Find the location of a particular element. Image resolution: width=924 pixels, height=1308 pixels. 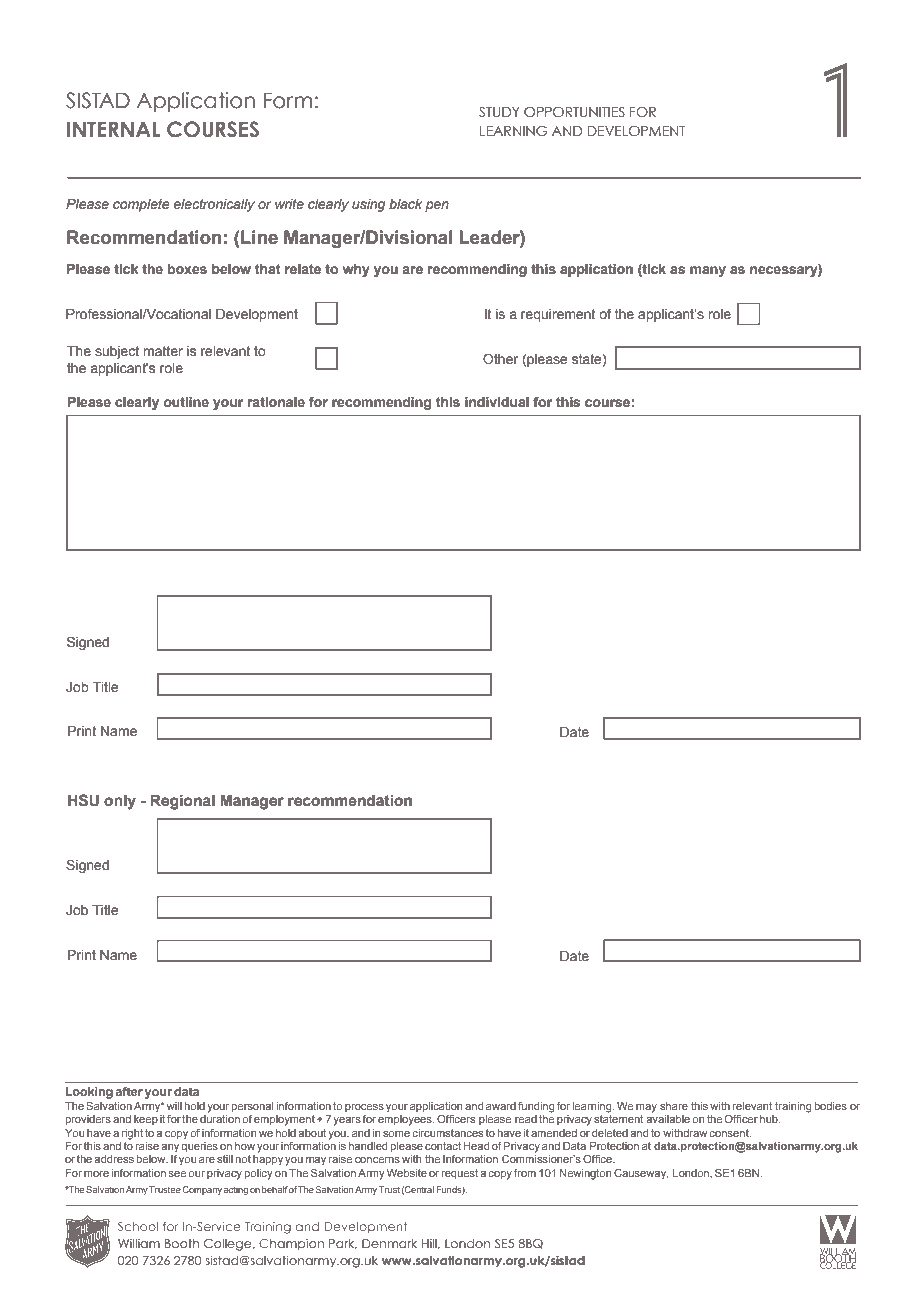

many is located at coordinates (708, 271).
